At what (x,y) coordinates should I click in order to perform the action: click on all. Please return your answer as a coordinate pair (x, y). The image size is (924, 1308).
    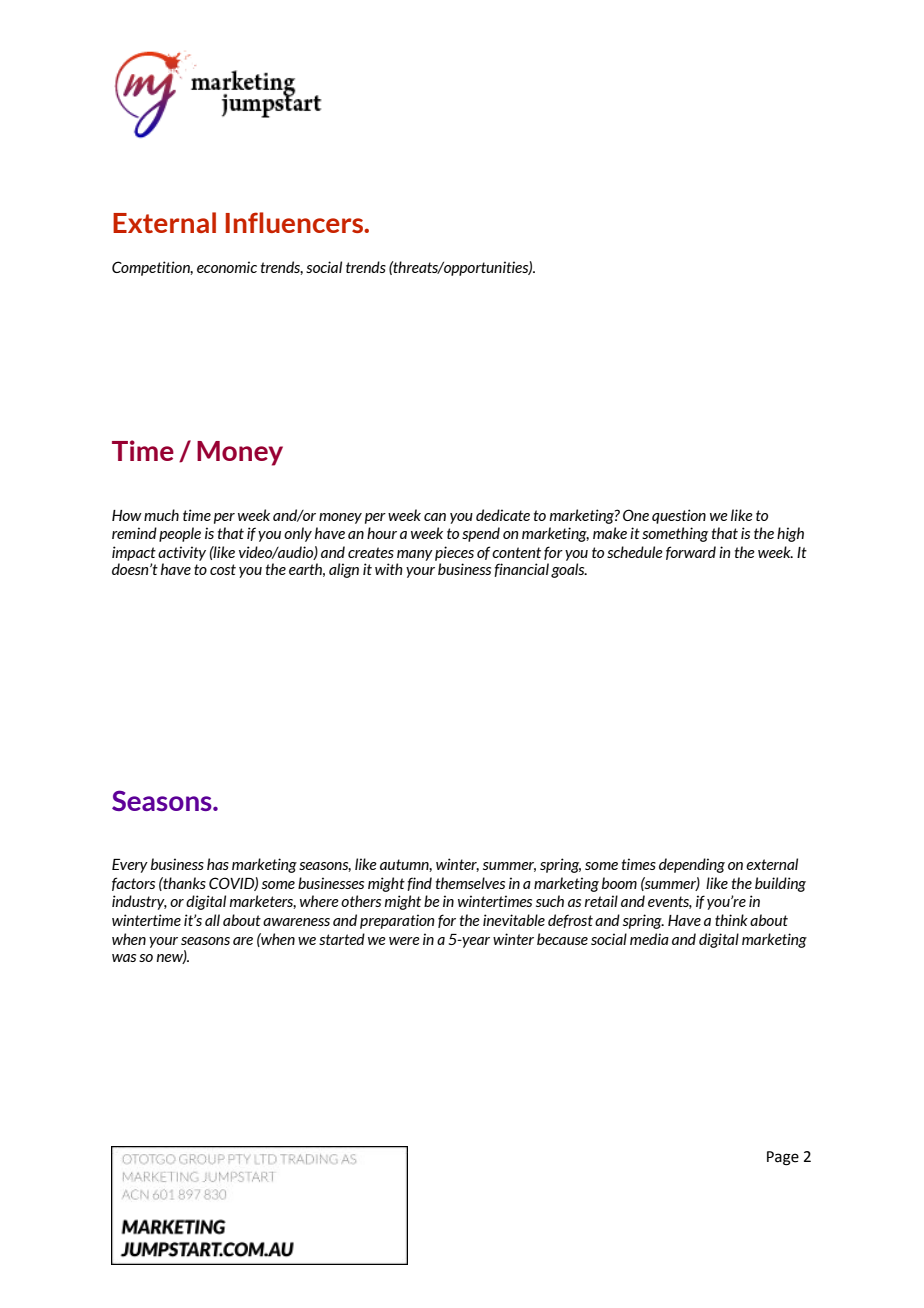
    Looking at the image, I should click on (212, 920).
